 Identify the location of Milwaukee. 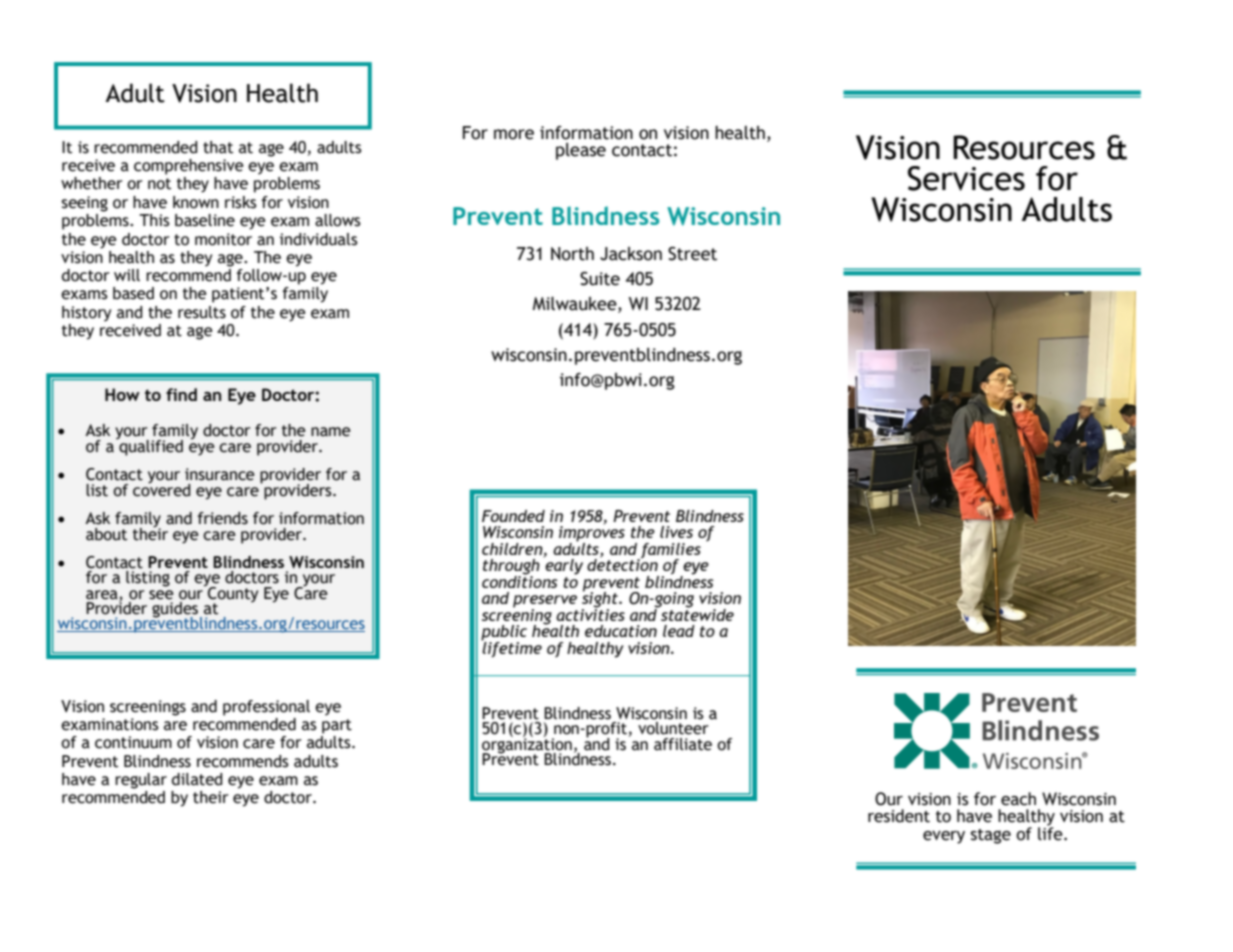
(575, 304).
